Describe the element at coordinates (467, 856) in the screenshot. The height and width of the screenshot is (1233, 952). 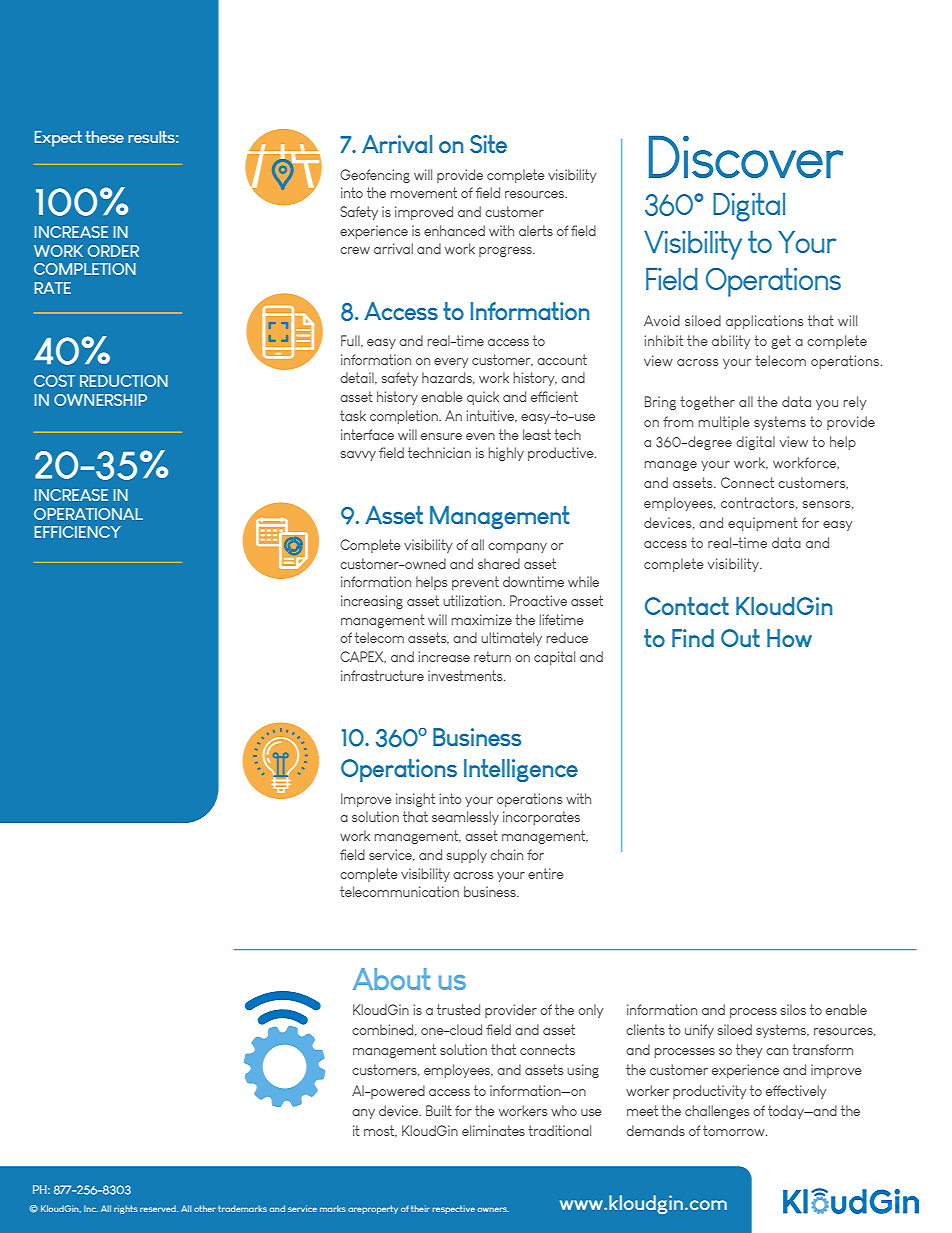
I see `supply` at that location.
